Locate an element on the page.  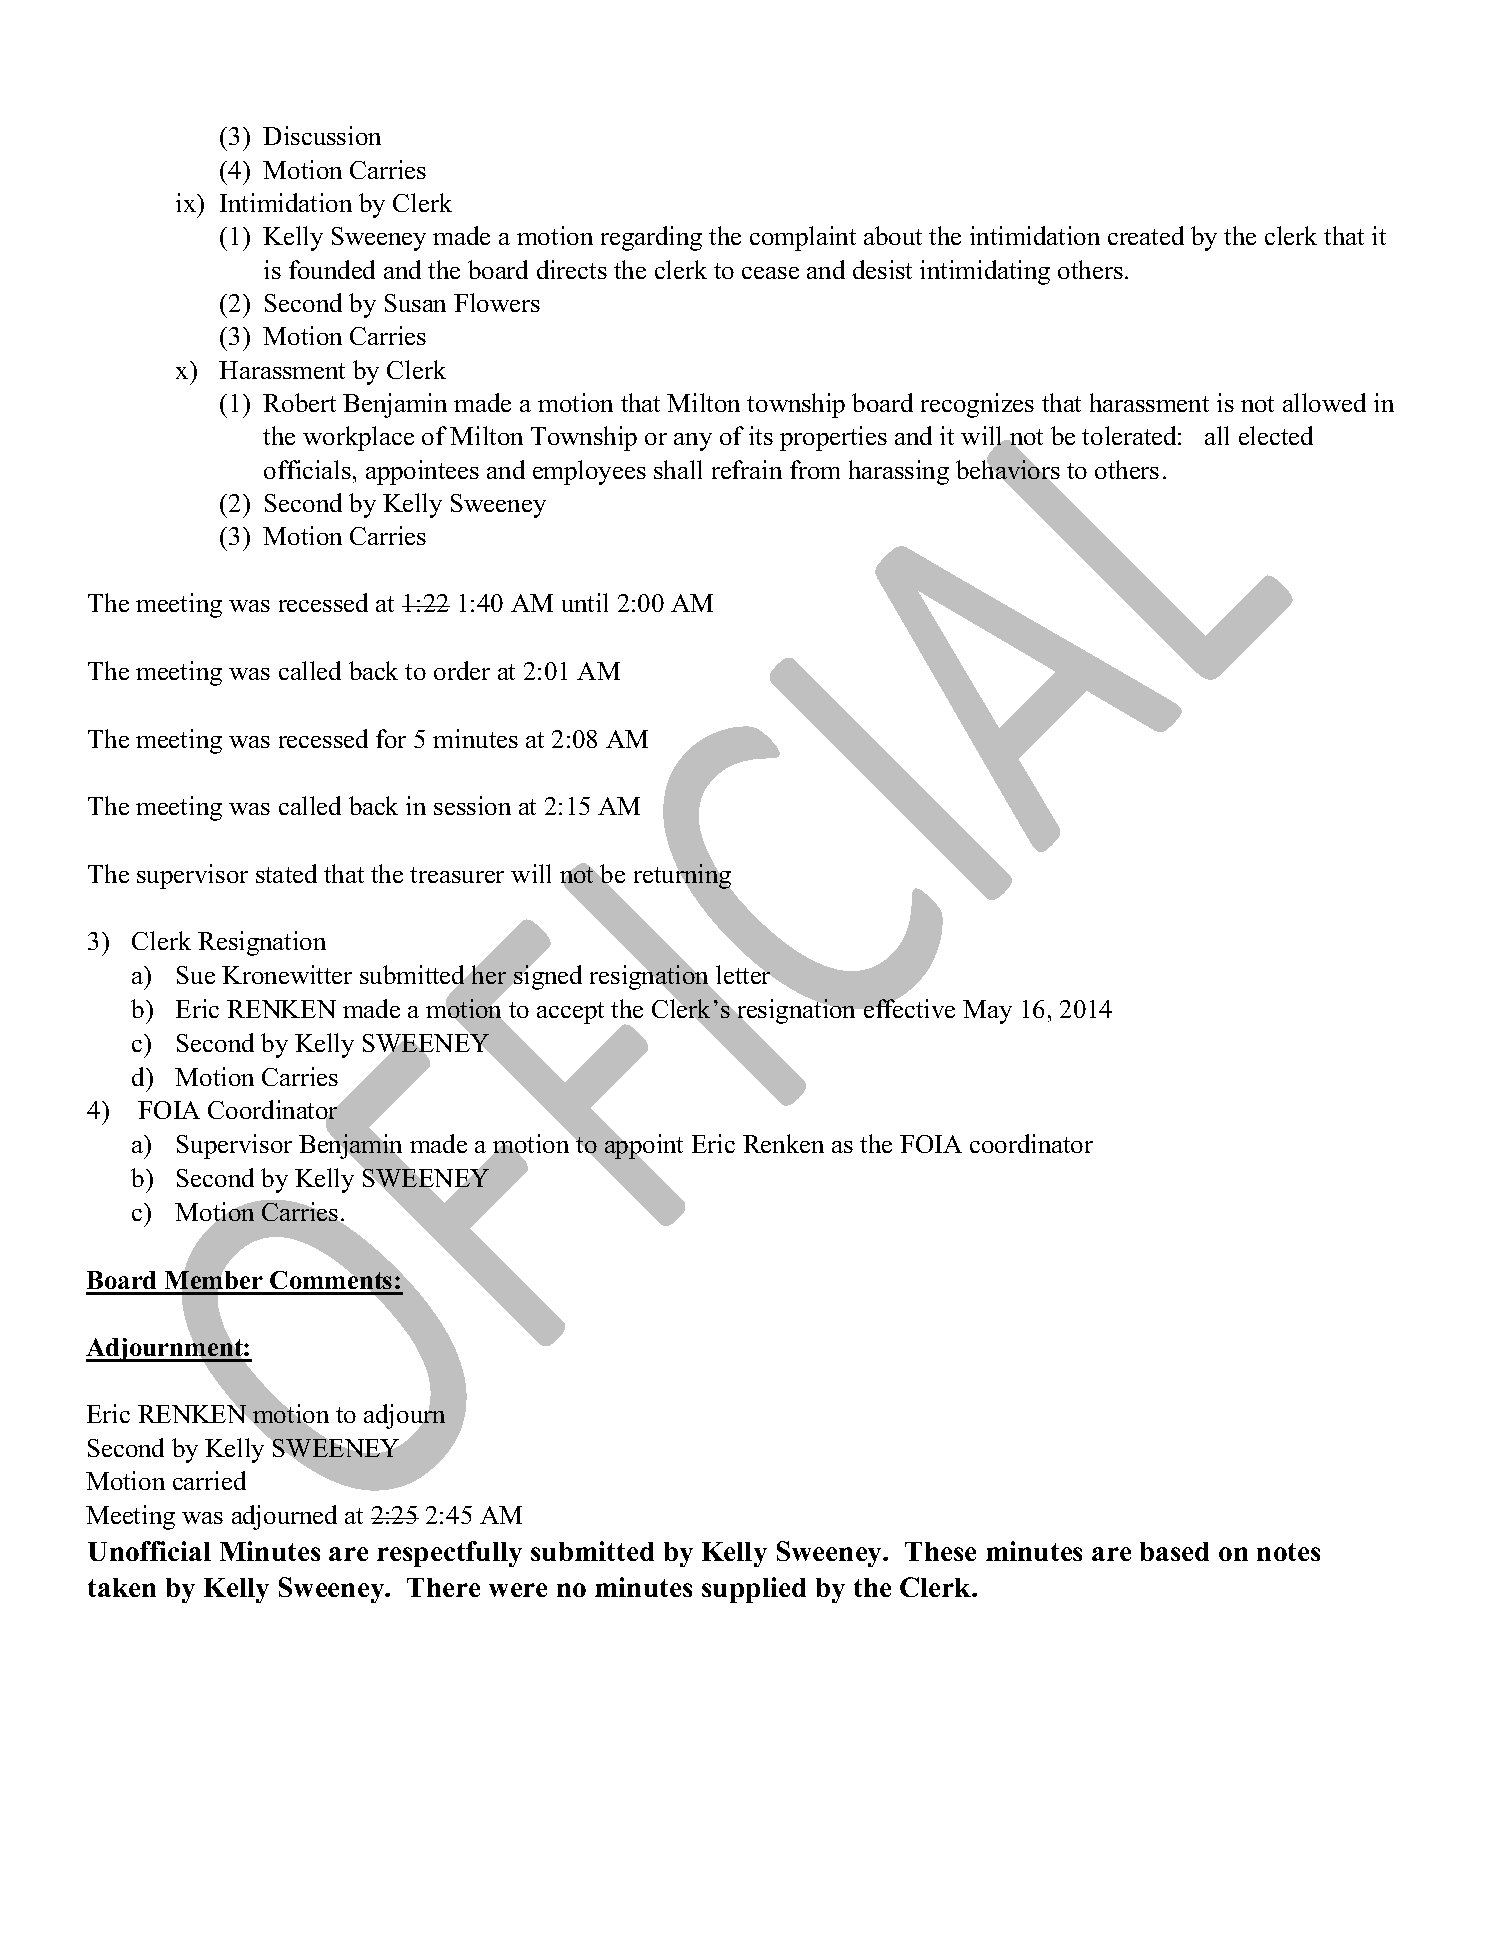
regarding is located at coordinates (651, 238).
